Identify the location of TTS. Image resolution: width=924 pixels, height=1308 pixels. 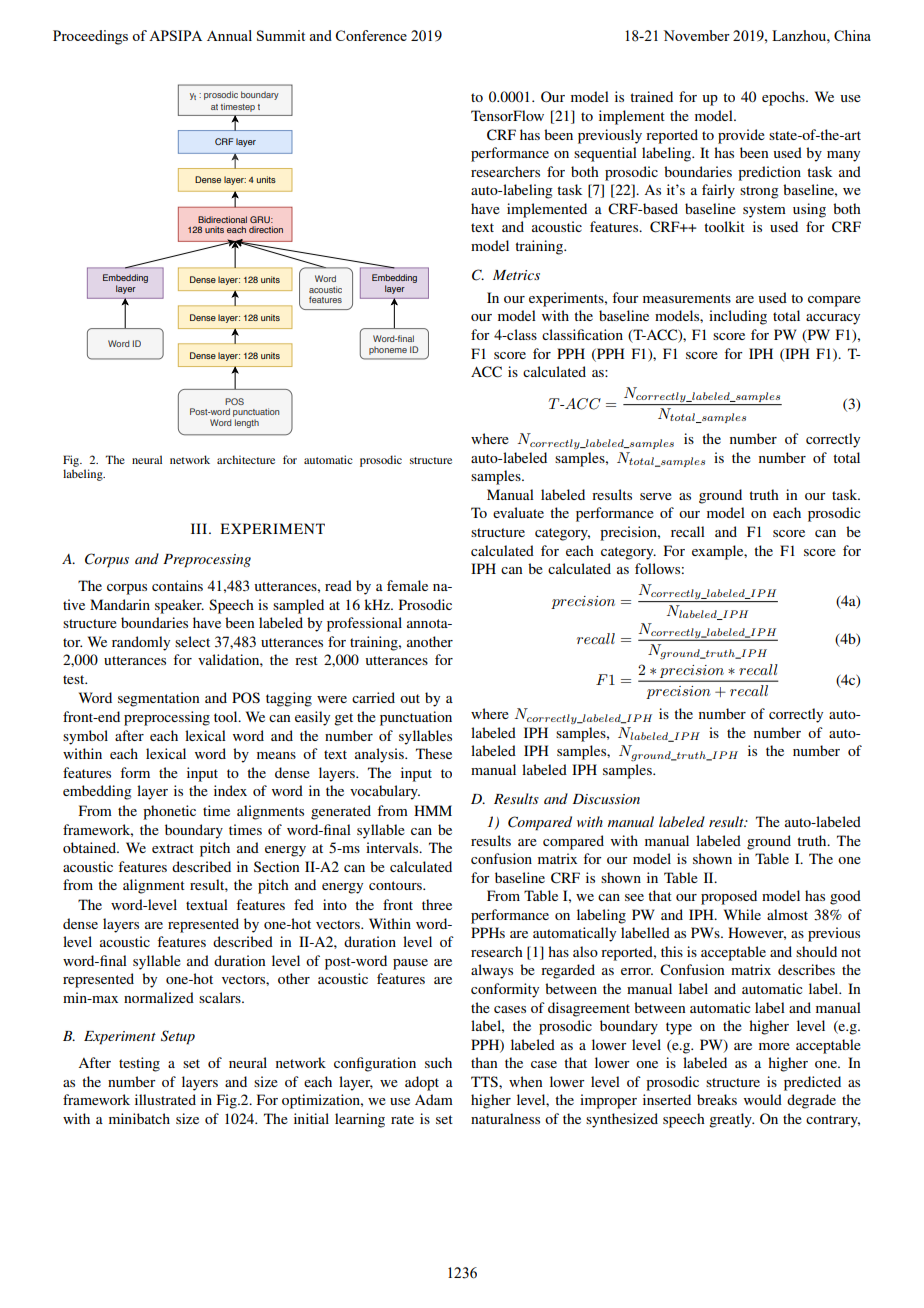
(485, 1081).
